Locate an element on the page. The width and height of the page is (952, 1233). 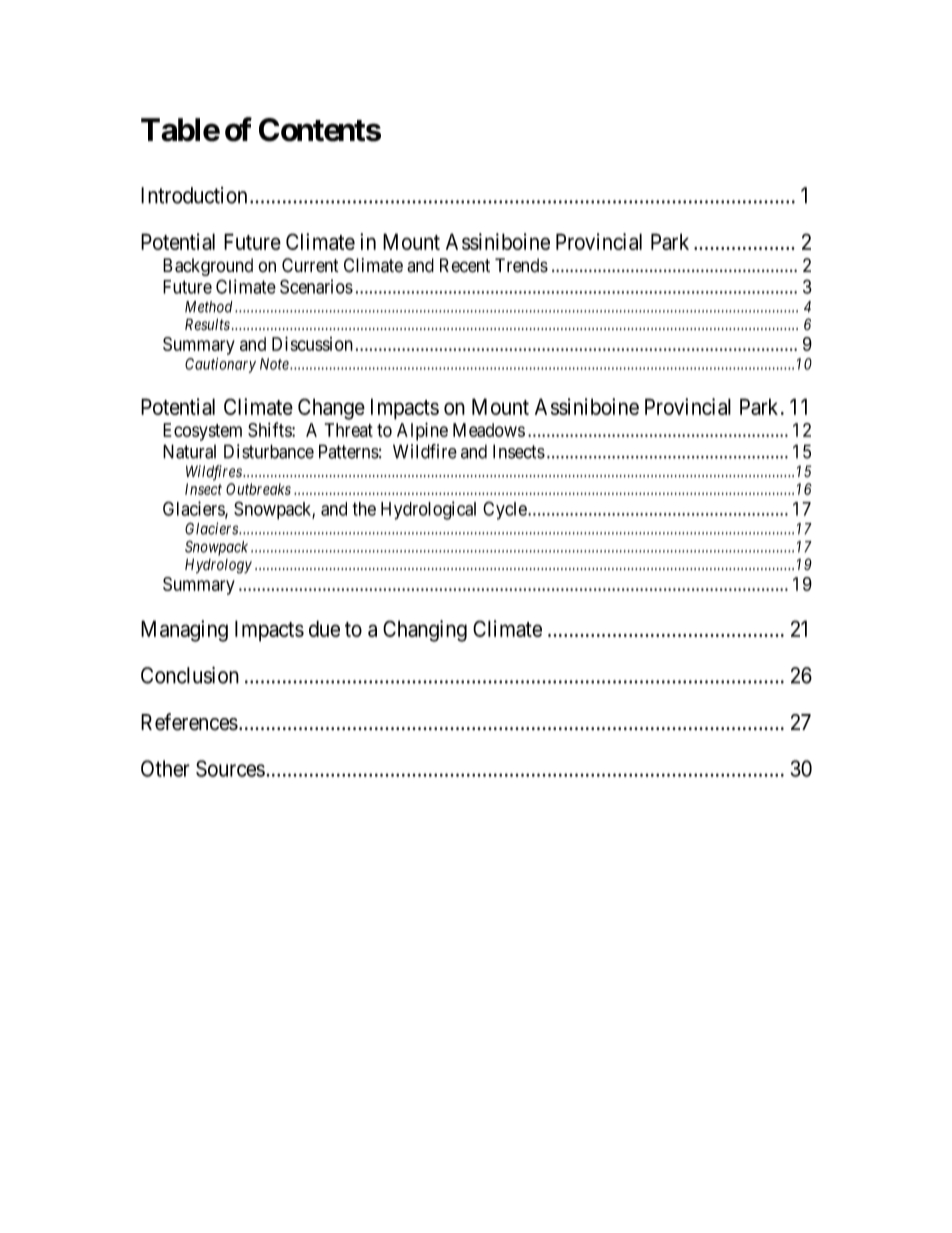
Current is located at coordinates (310, 265).
